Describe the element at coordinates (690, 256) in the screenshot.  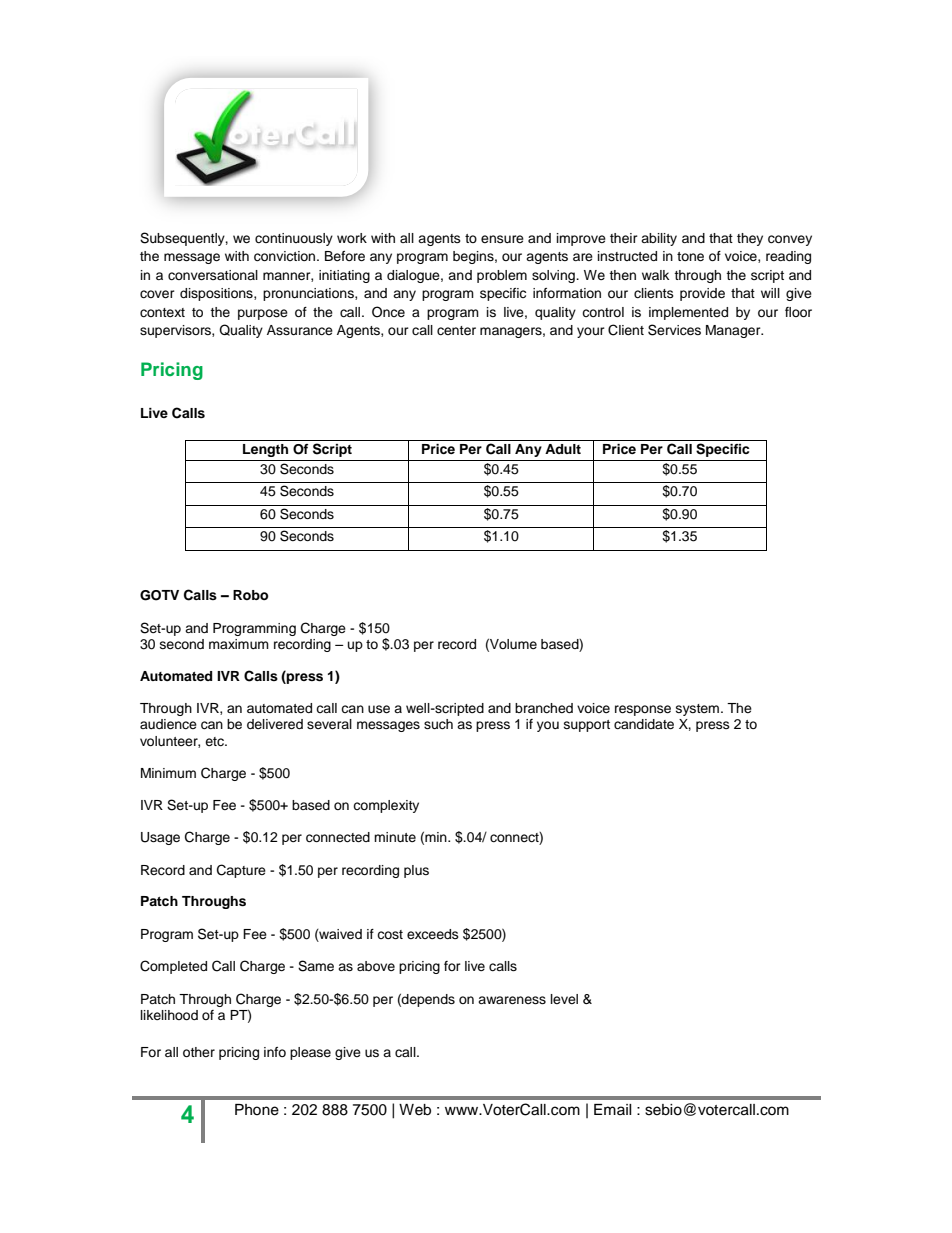
I see `tone` at that location.
